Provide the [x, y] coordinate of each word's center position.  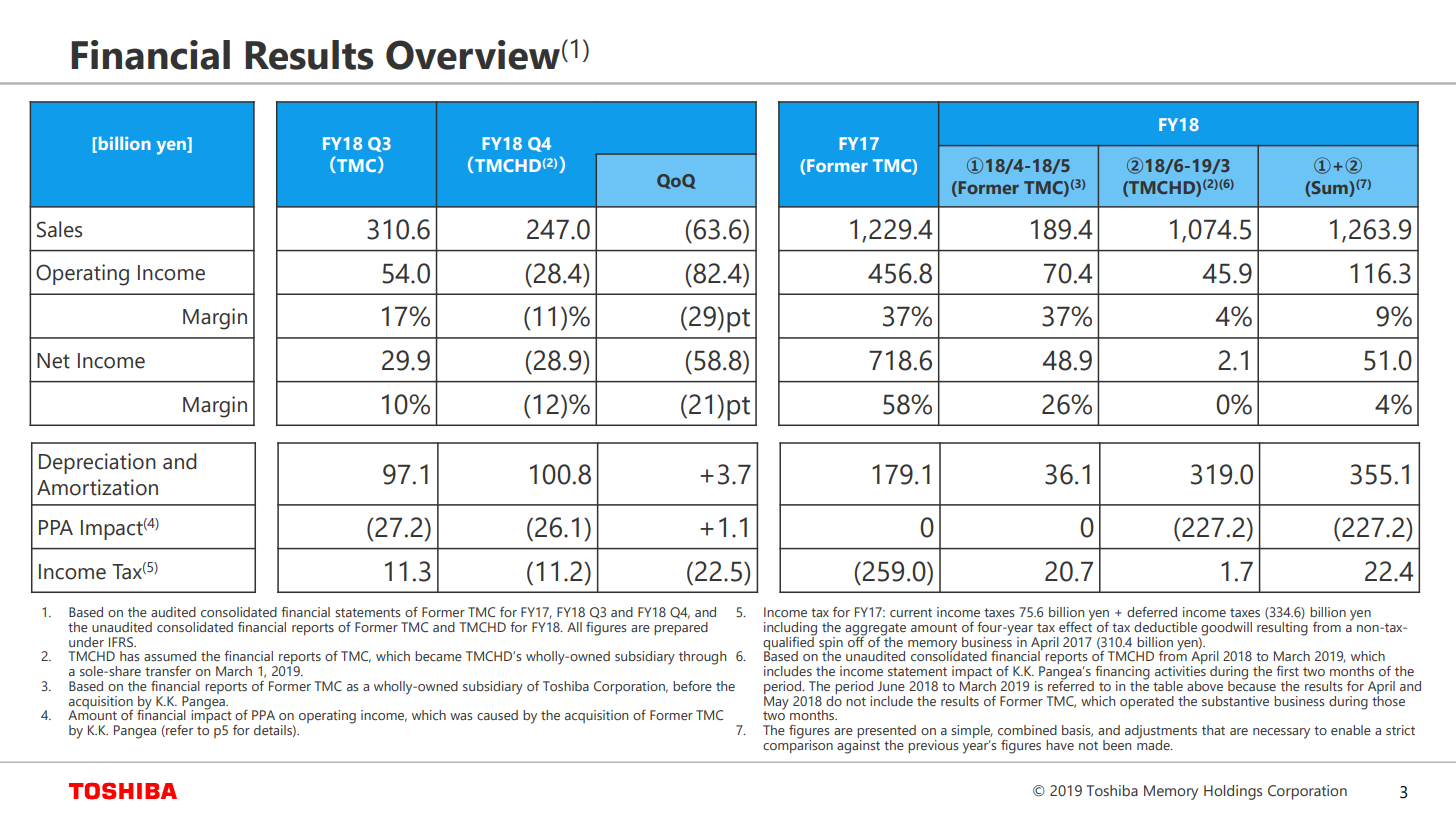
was [461, 716]
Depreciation [97, 463]
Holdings [1233, 792]
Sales [59, 229]
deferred [1152, 612]
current [911, 612]
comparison [798, 745]
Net [53, 361]
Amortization [97, 487]
